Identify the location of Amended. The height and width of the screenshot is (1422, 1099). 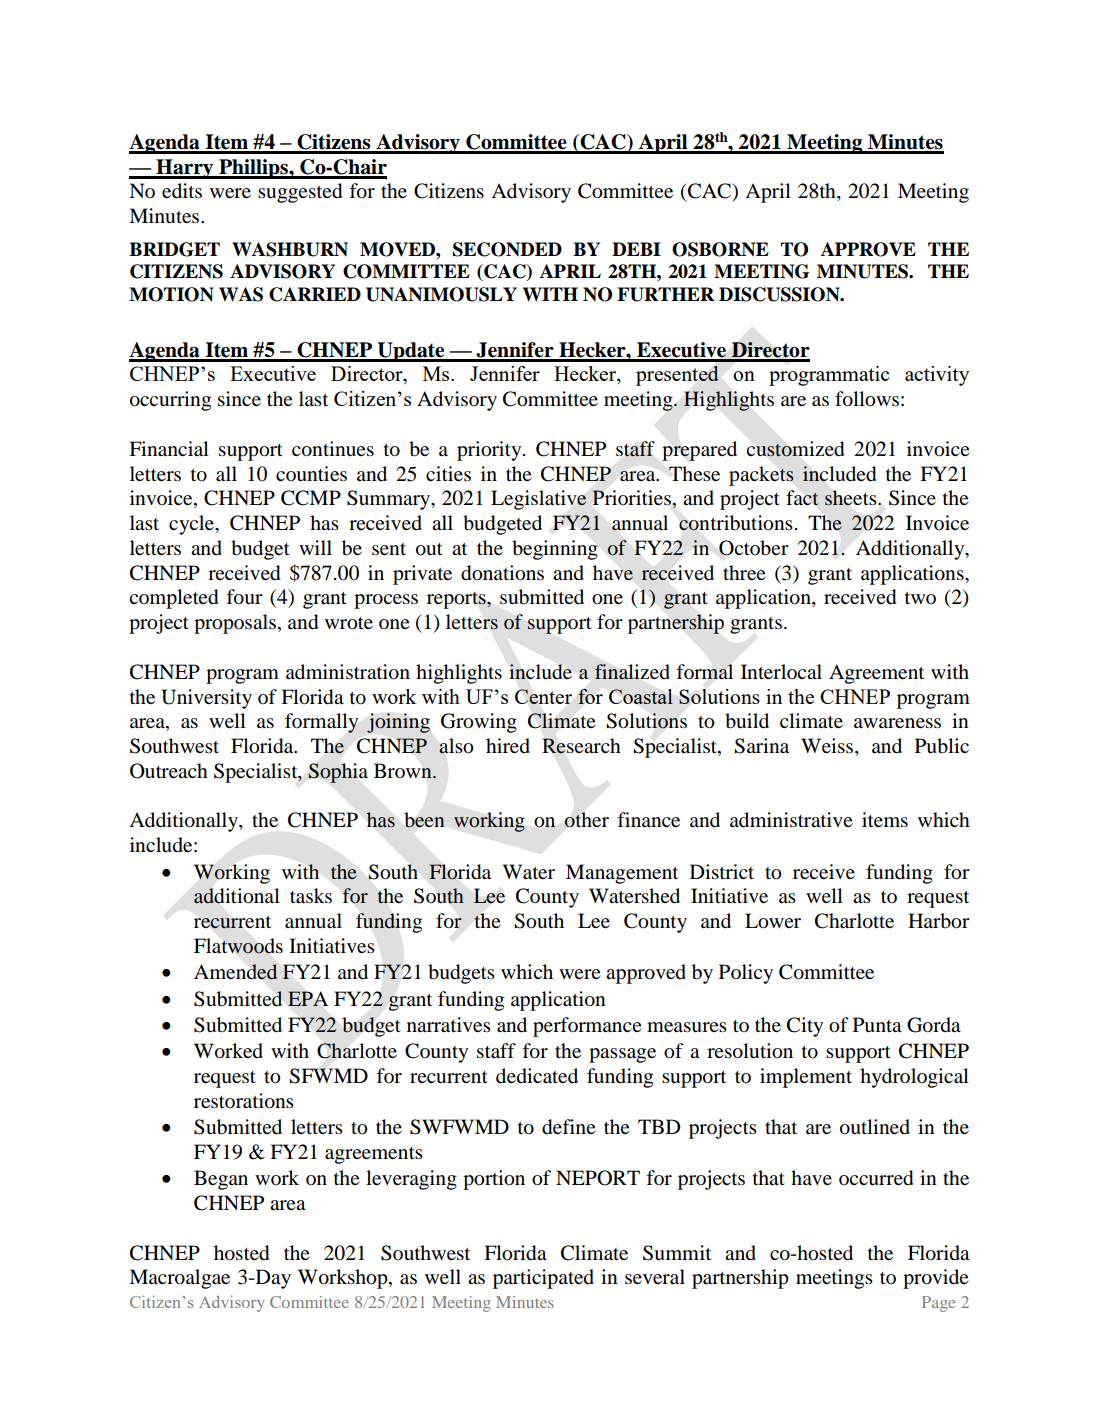
(236, 972).
